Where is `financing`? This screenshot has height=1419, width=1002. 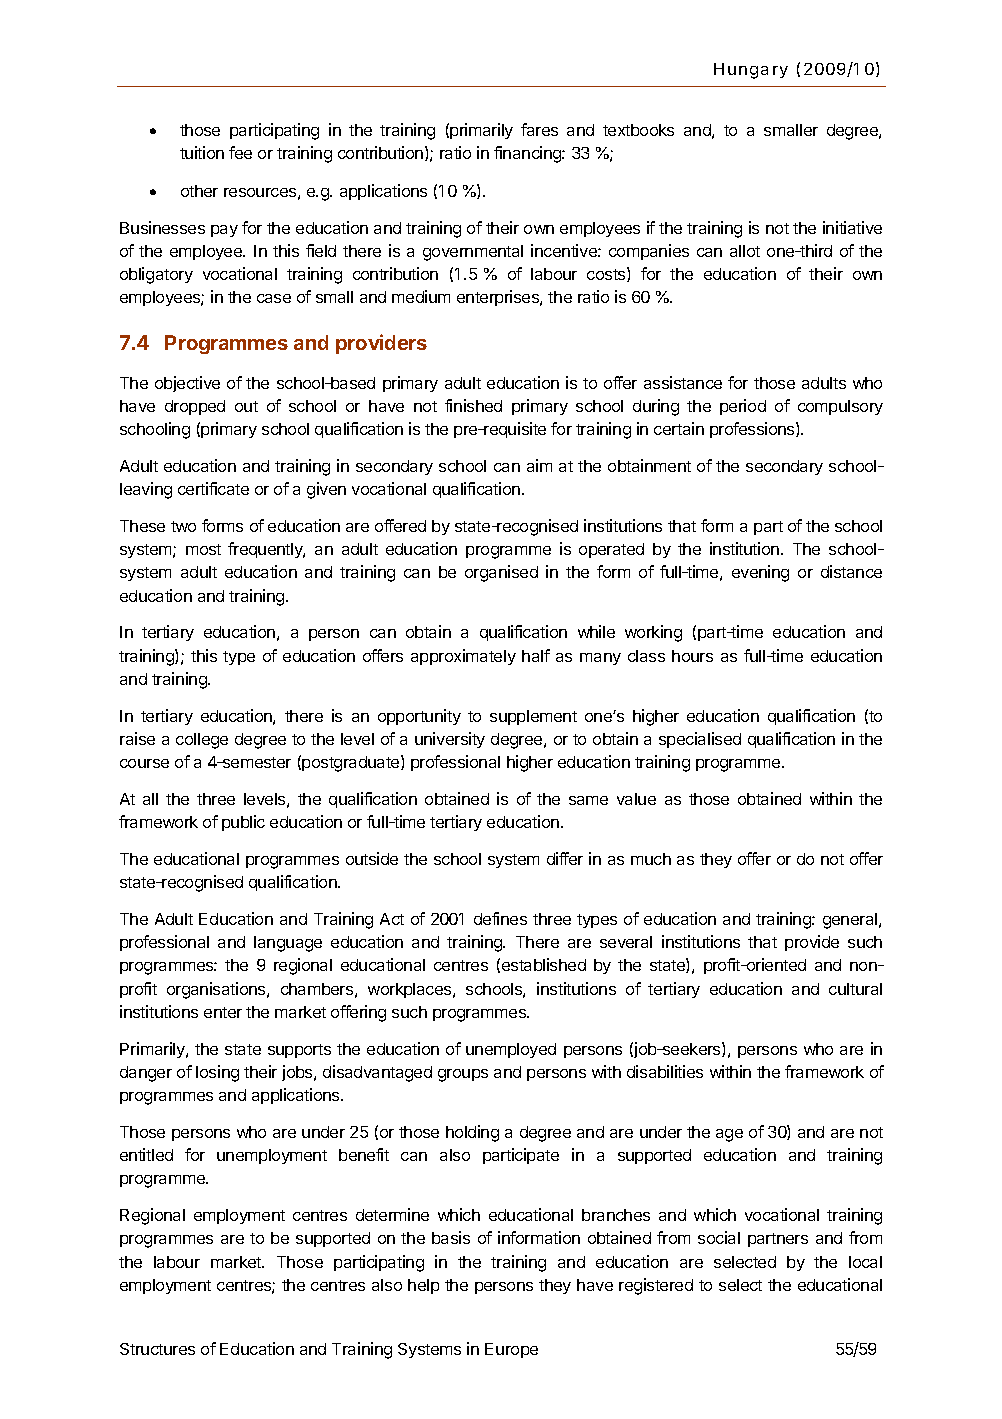
financing is located at coordinates (528, 154).
